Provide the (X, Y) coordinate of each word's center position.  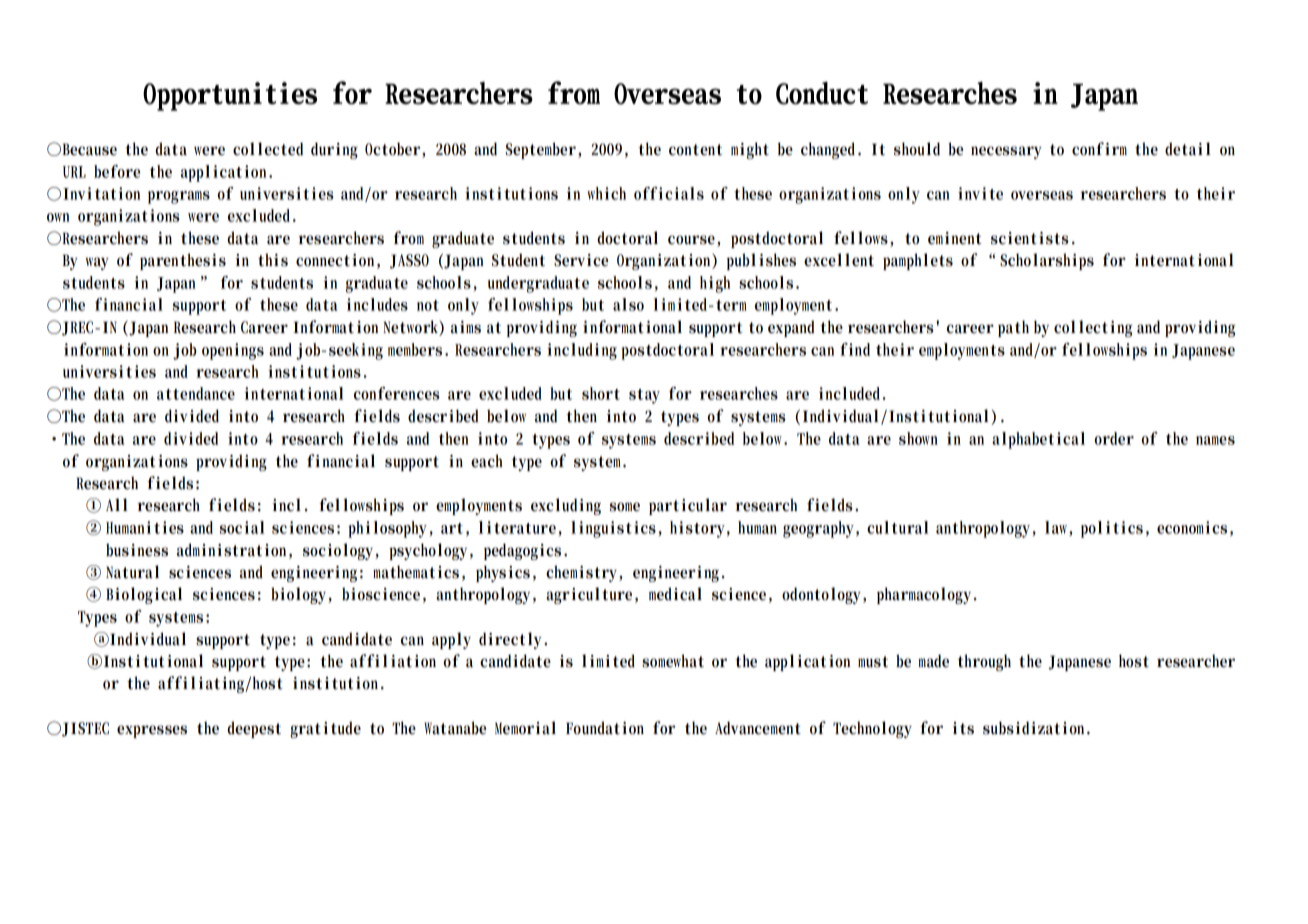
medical (675, 594)
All (117, 504)
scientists (1030, 238)
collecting (1093, 328)
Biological (144, 595)
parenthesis (183, 261)
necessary (1006, 152)
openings (233, 351)
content (695, 150)
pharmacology (926, 595)
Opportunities (230, 96)
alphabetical (1038, 440)
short (601, 393)
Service (581, 260)
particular (688, 506)
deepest (254, 729)
